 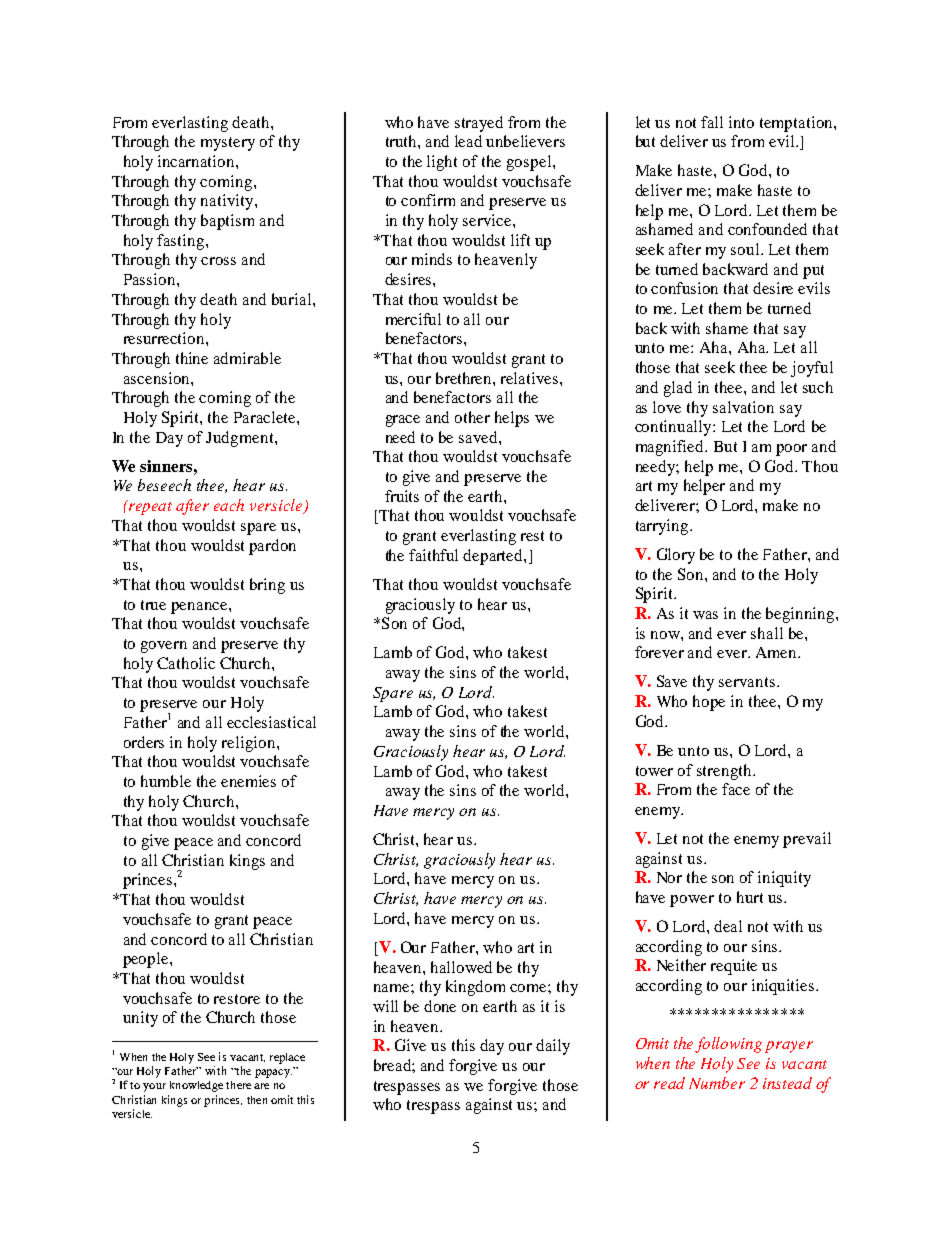 I want to click on mystery, so click(x=228, y=144).
